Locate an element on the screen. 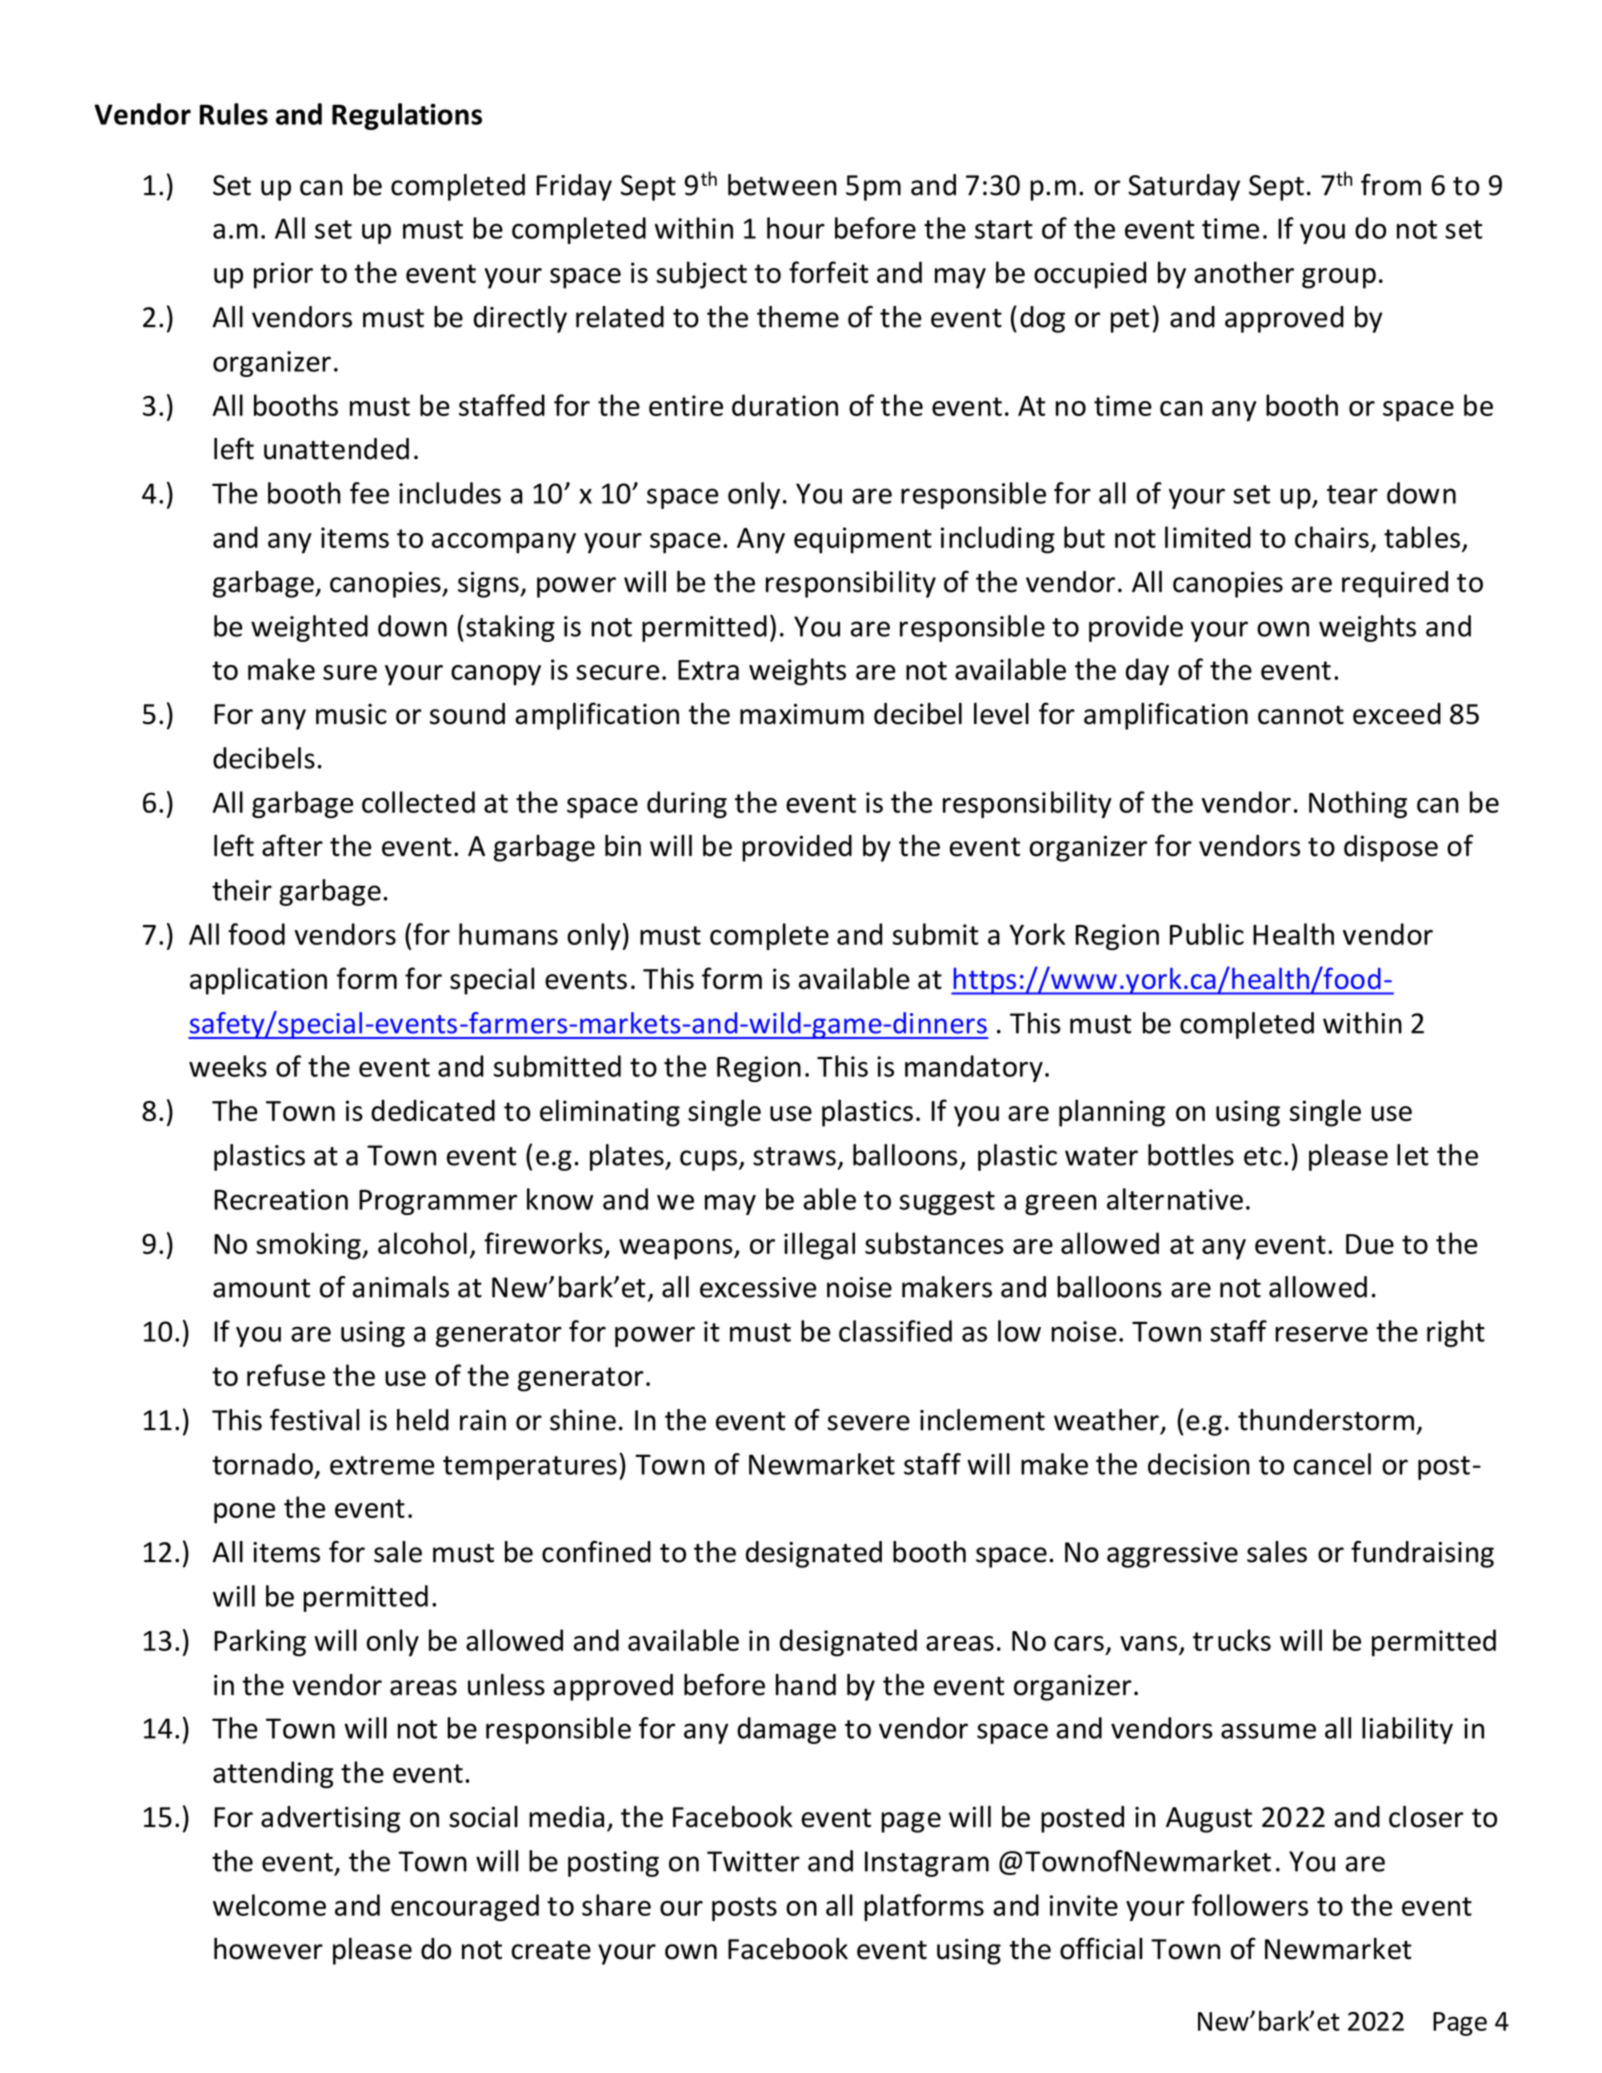 This screenshot has height=2073, width=1602. Instagram is located at coordinates (927, 1864).
